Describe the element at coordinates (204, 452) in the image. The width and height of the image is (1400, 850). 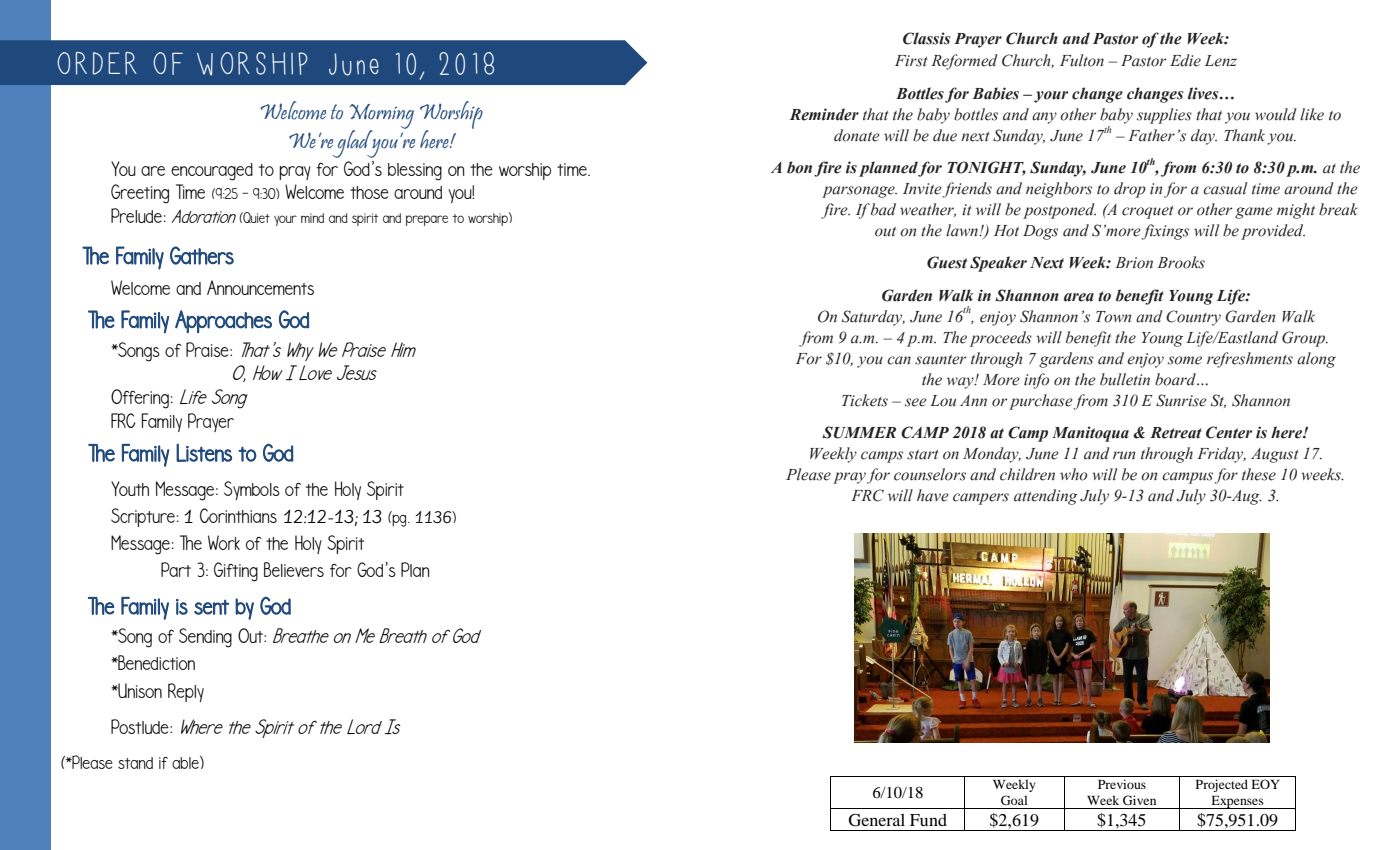
I see `Listens` at that location.
